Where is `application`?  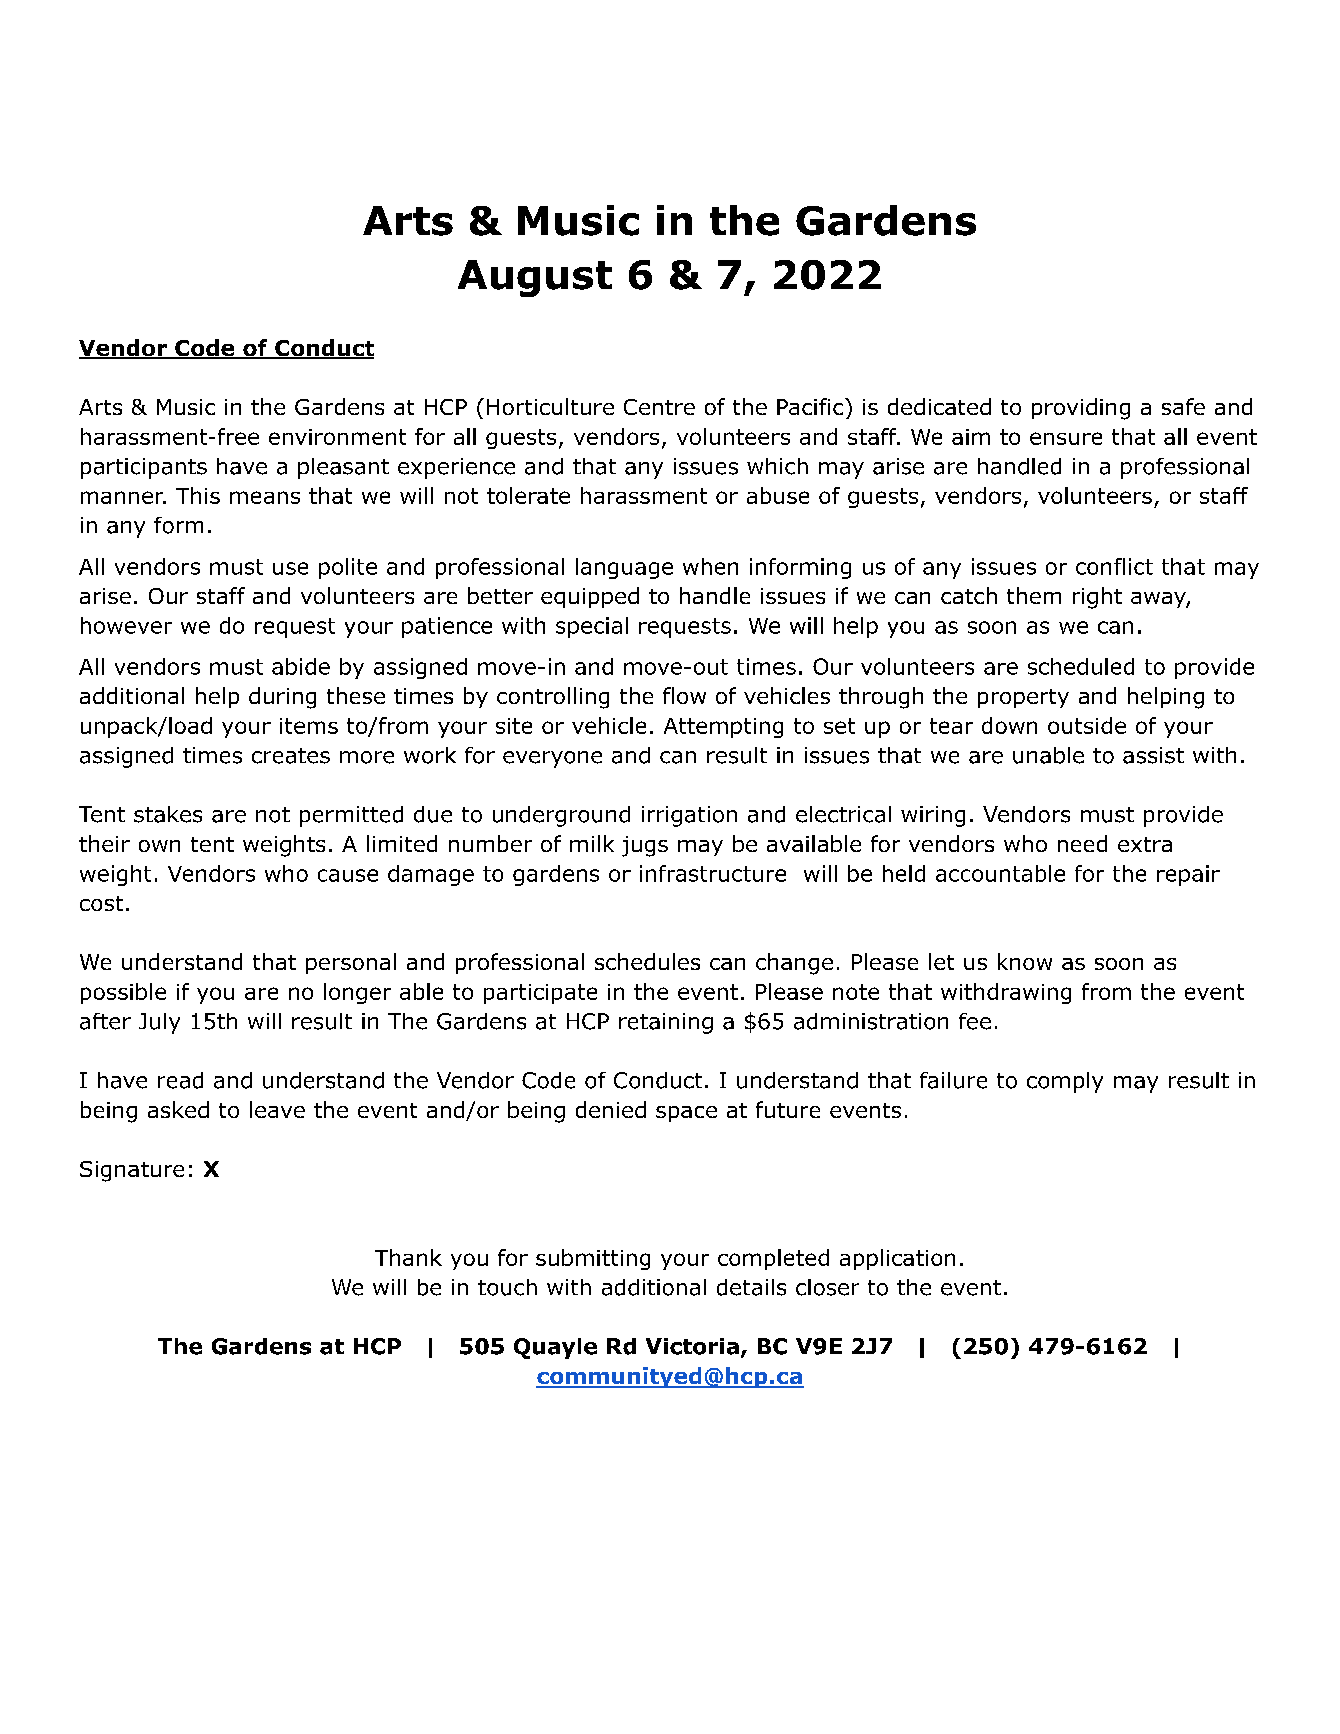 application is located at coordinates (897, 1259).
